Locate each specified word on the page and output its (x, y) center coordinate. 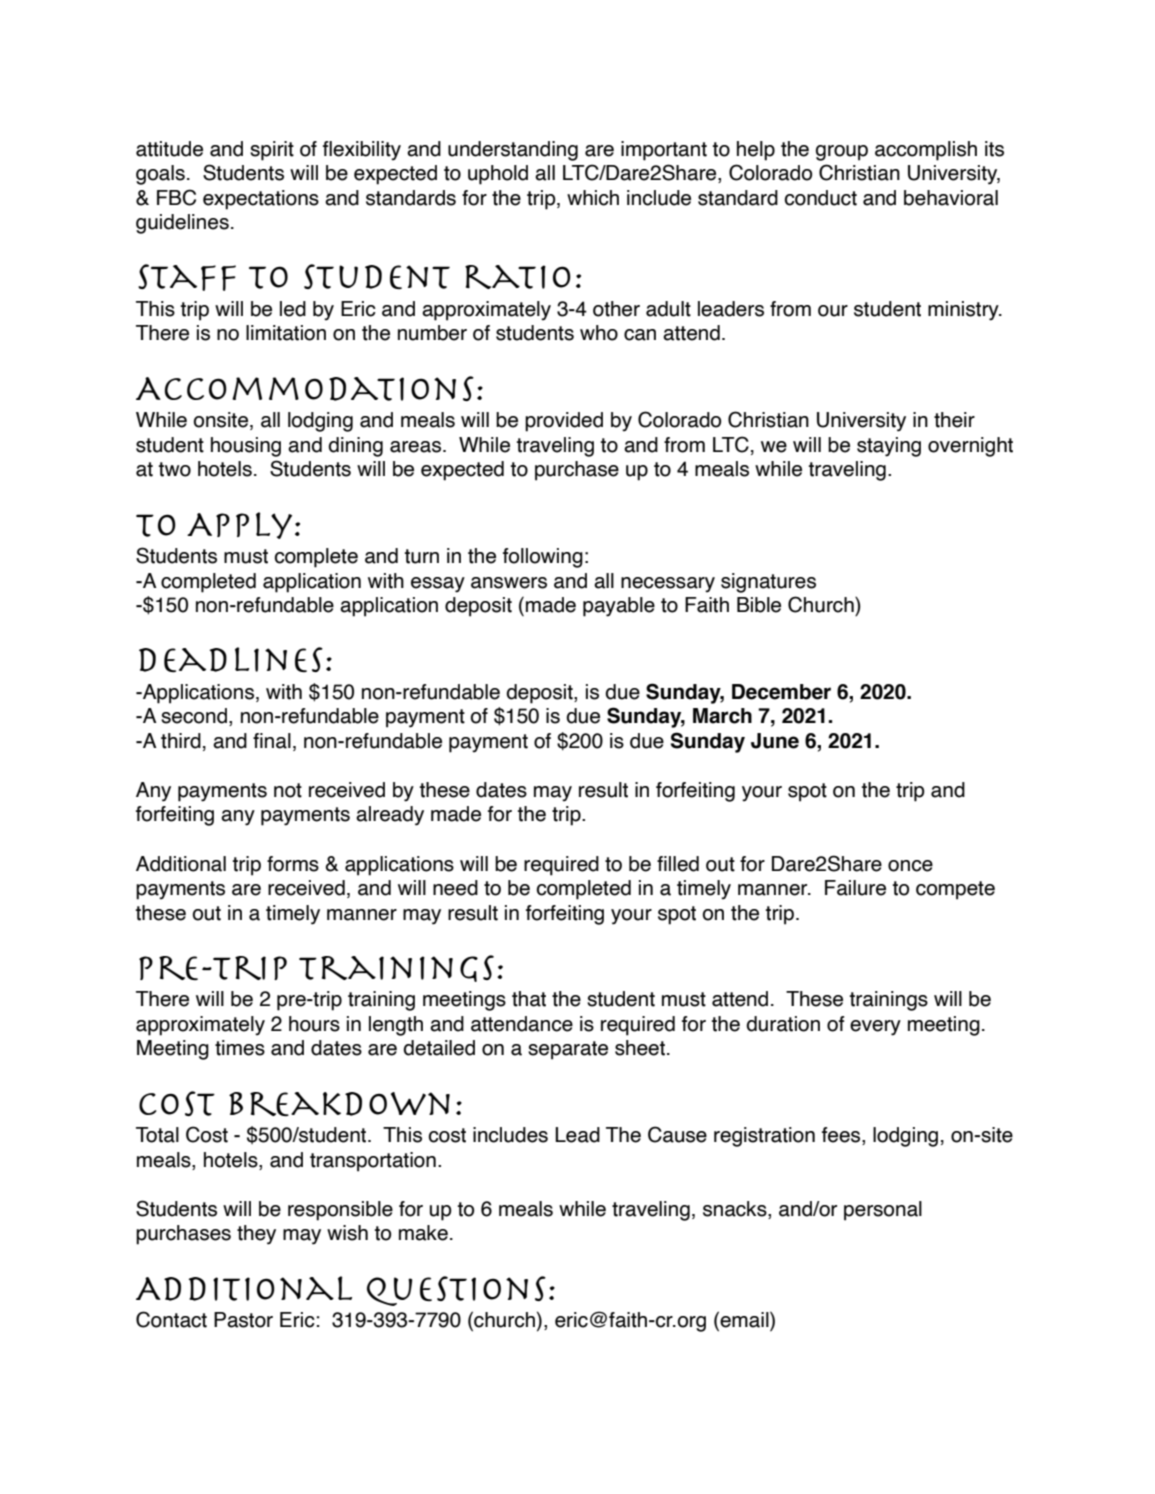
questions (456, 1291)
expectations (261, 200)
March (722, 716)
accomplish (926, 151)
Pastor (243, 1320)
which (593, 198)
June (775, 741)
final (272, 741)
